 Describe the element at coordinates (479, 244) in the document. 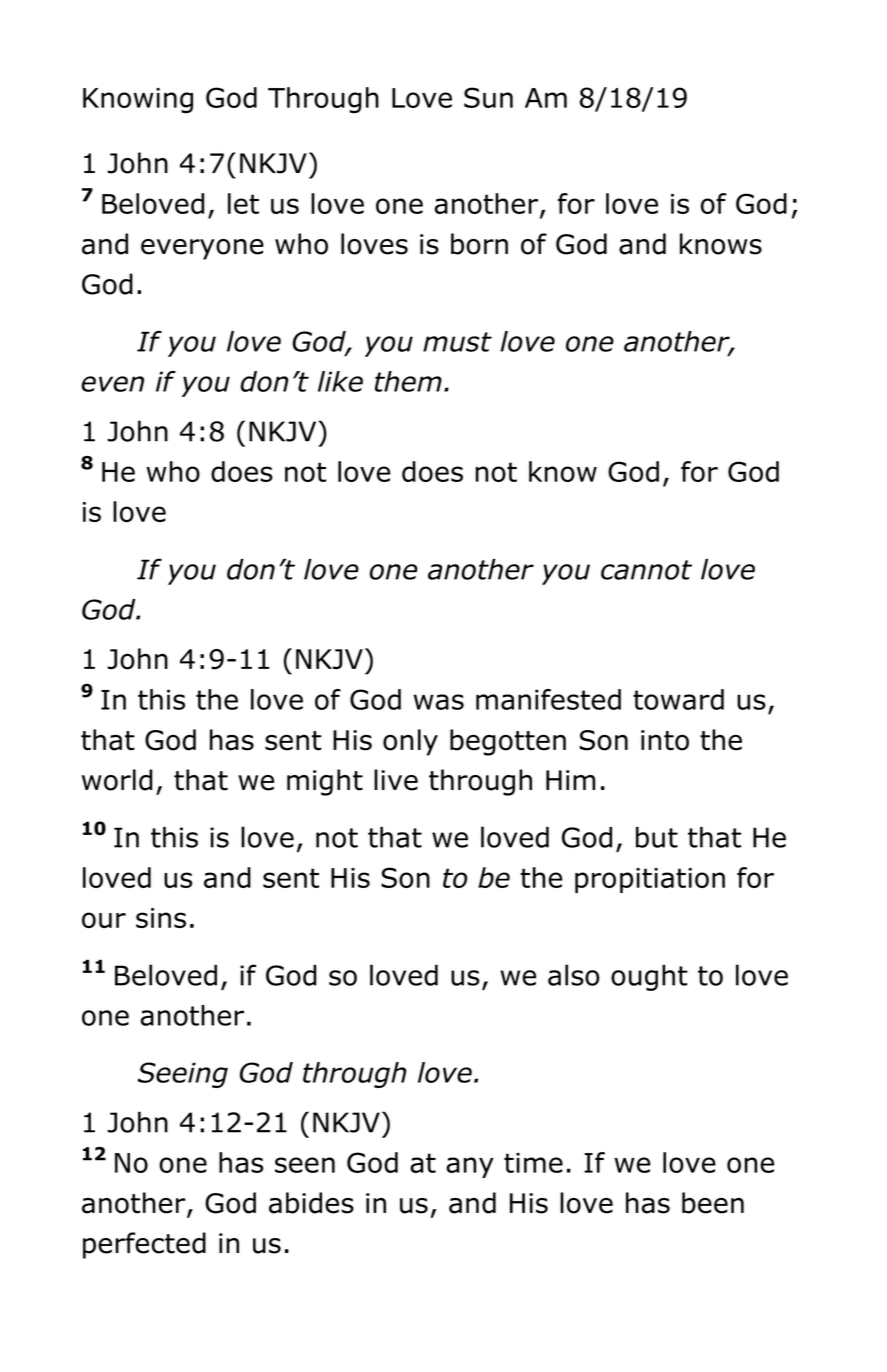

I see `born` at that location.
